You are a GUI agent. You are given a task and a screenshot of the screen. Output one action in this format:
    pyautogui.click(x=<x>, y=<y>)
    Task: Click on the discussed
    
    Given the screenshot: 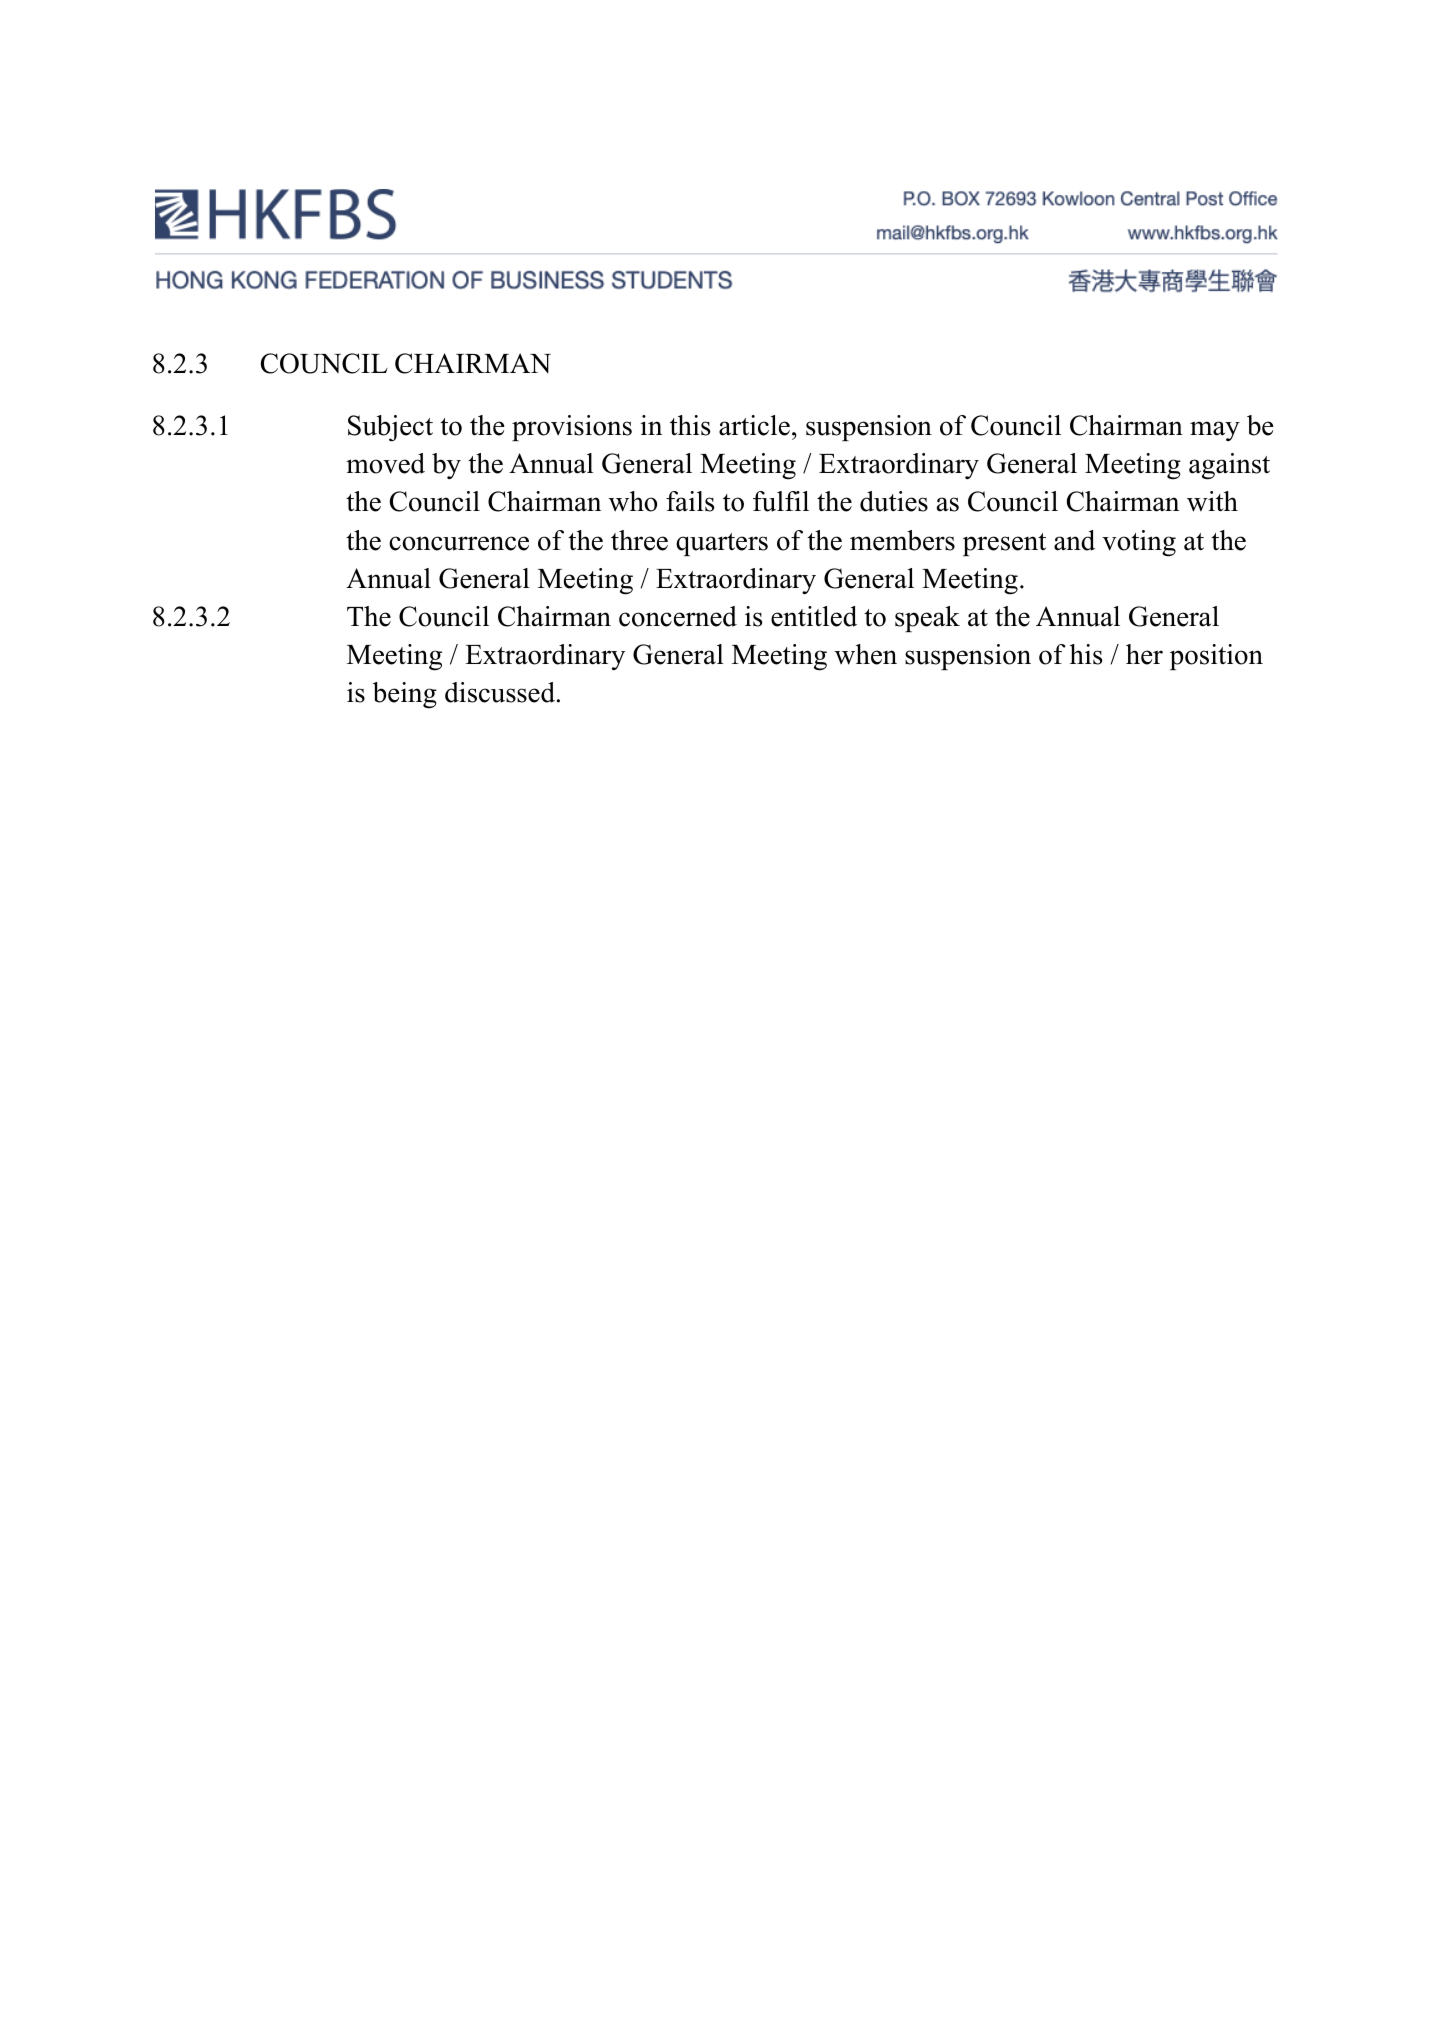 What is the action you would take?
    pyautogui.click(x=500, y=692)
